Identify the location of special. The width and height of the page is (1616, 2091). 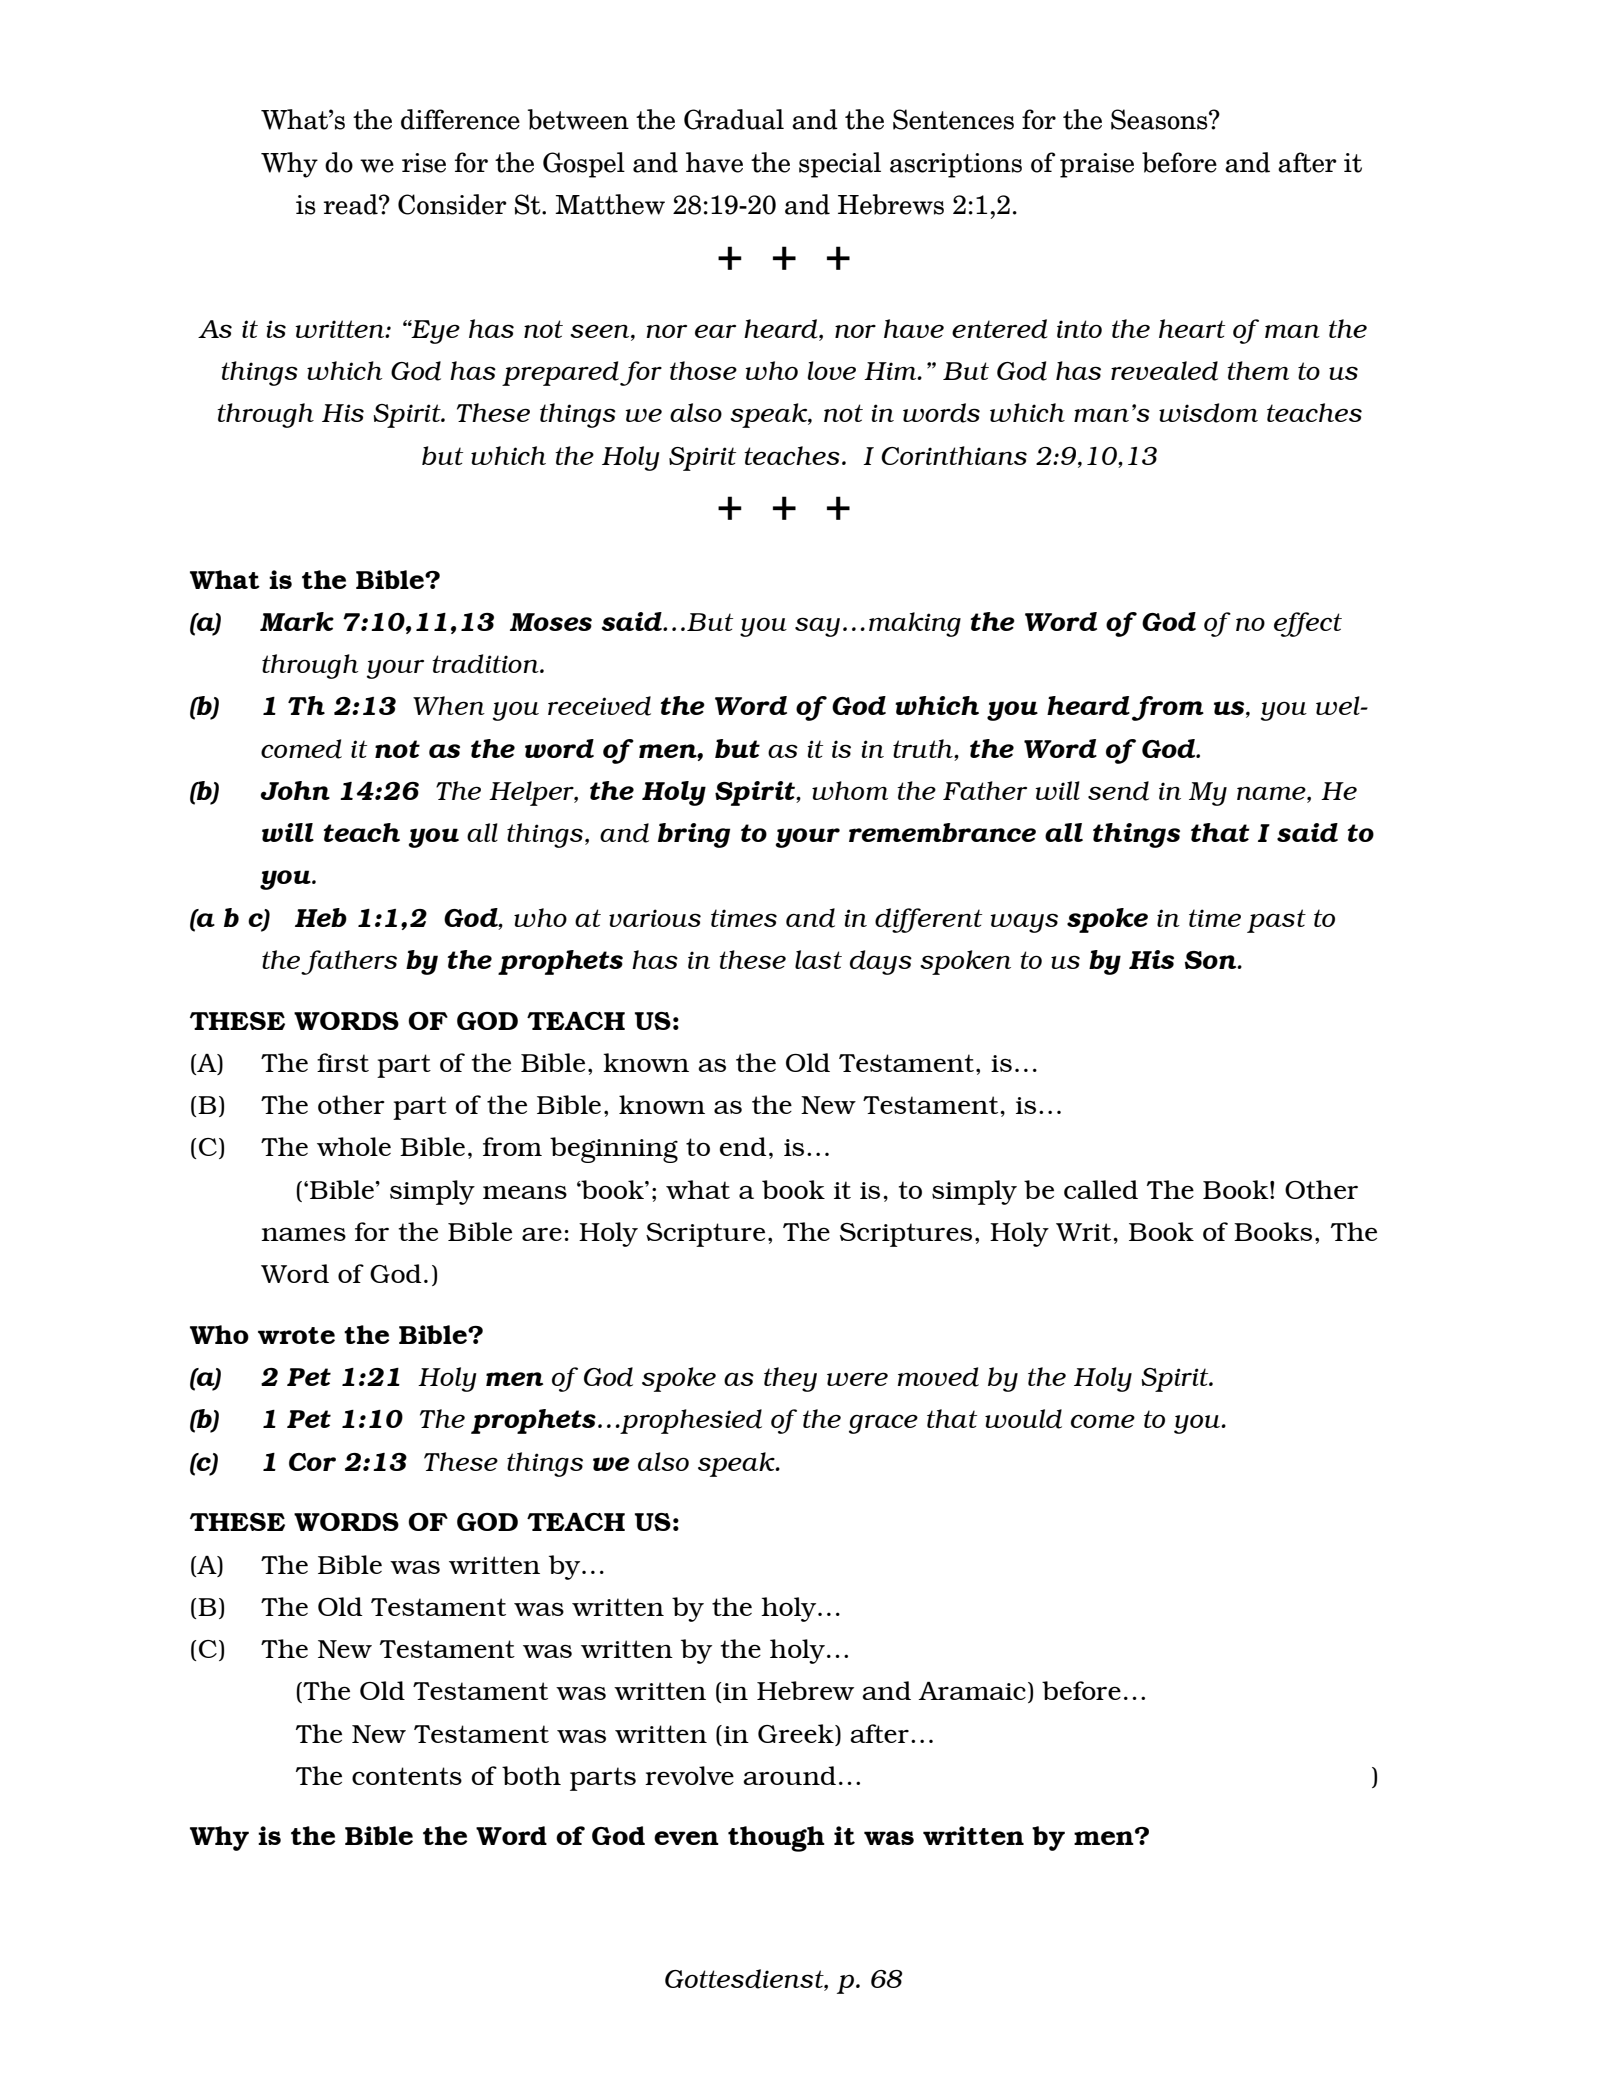
(840, 165).
